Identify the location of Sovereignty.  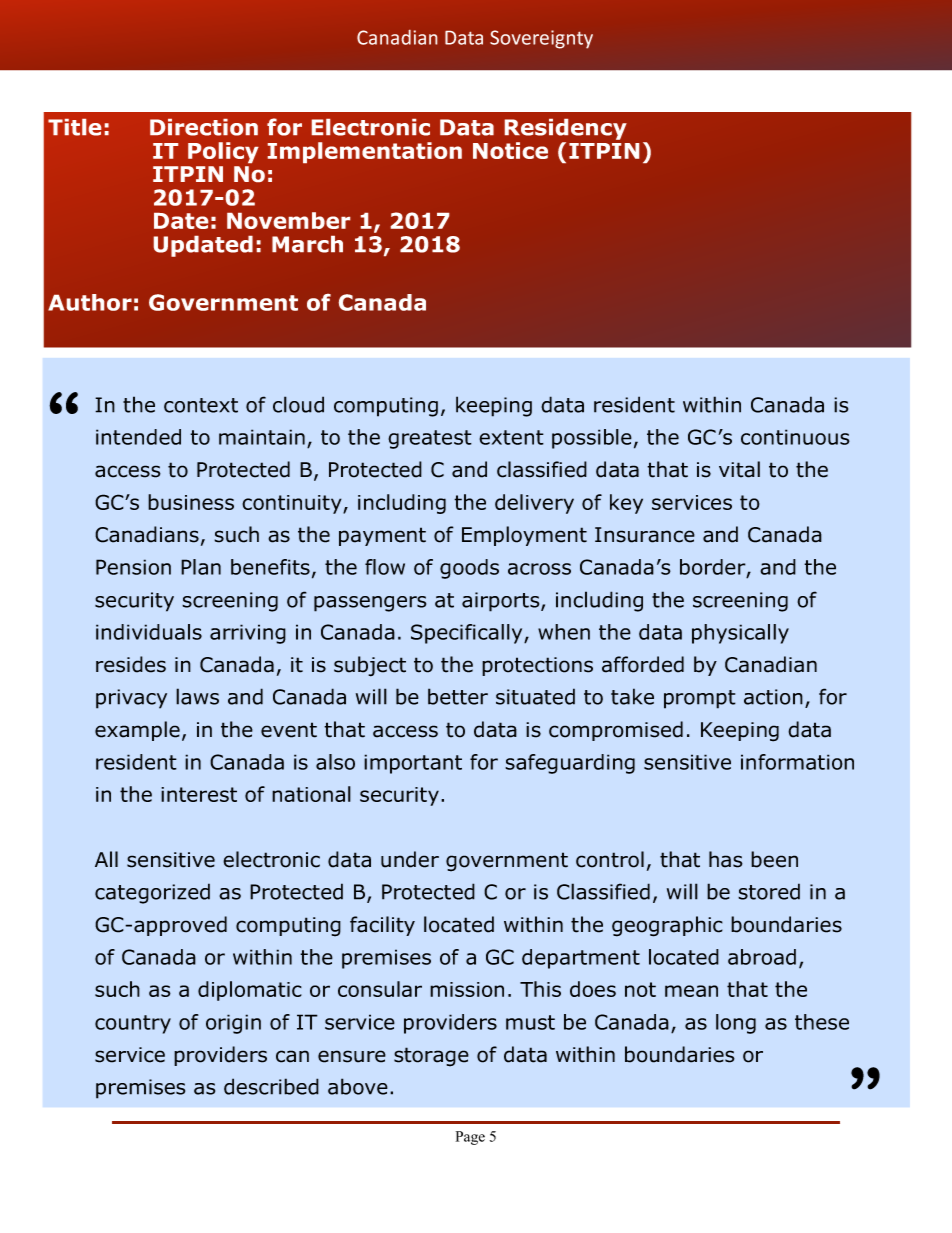
(541, 39).
